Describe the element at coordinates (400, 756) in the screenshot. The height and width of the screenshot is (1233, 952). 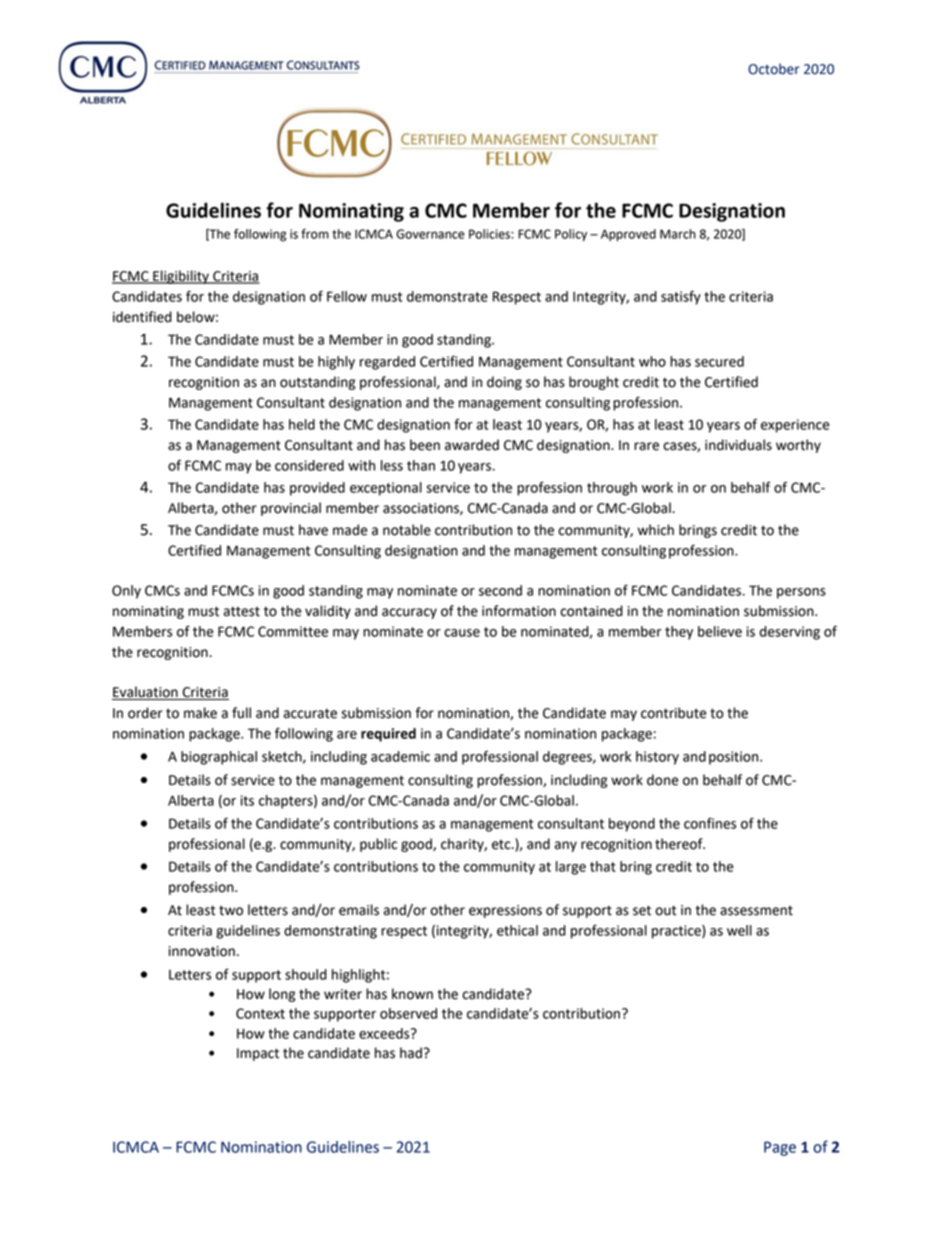
I see `academic` at that location.
